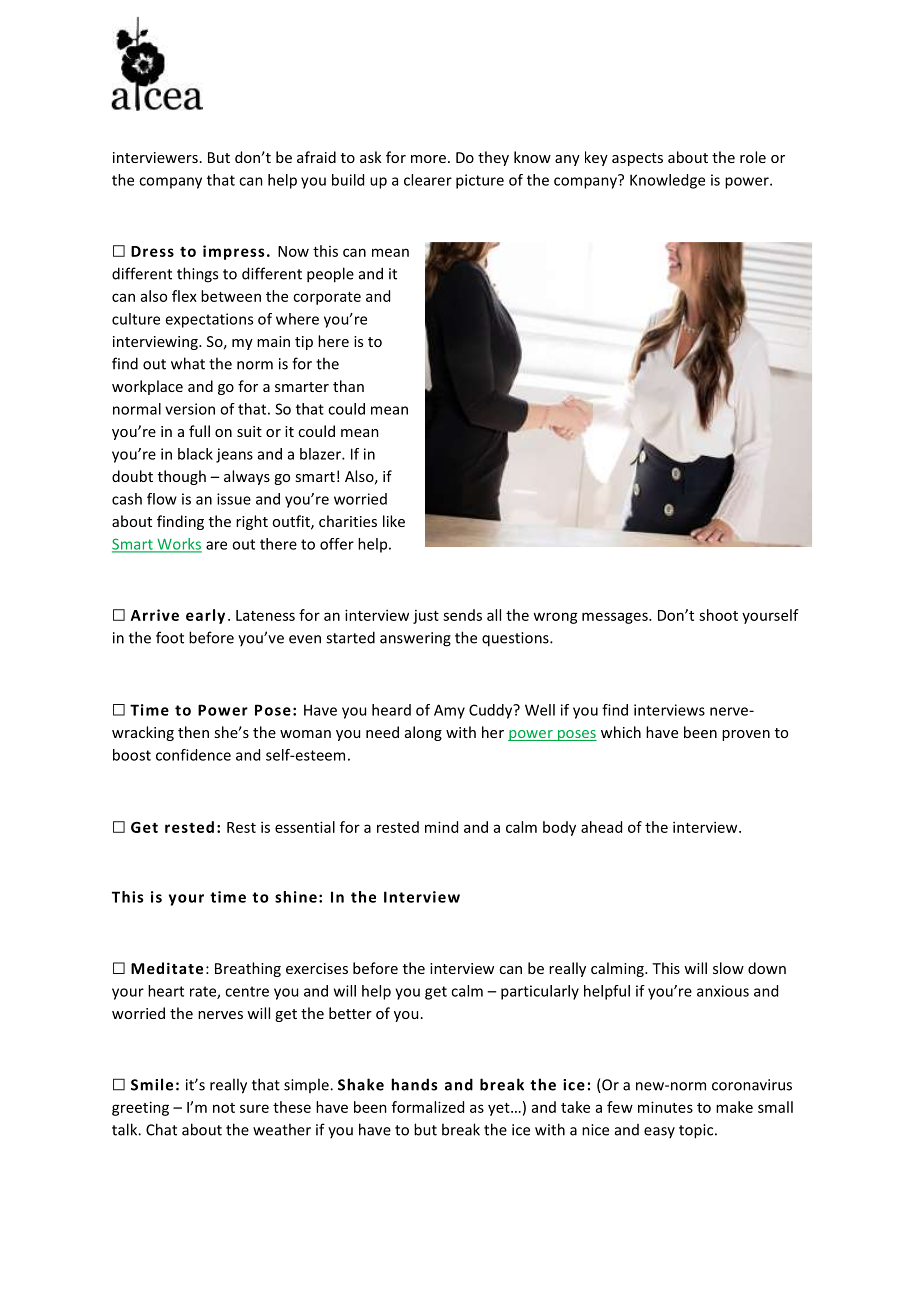  Describe the element at coordinates (394, 521) in the screenshot. I see `like` at that location.
